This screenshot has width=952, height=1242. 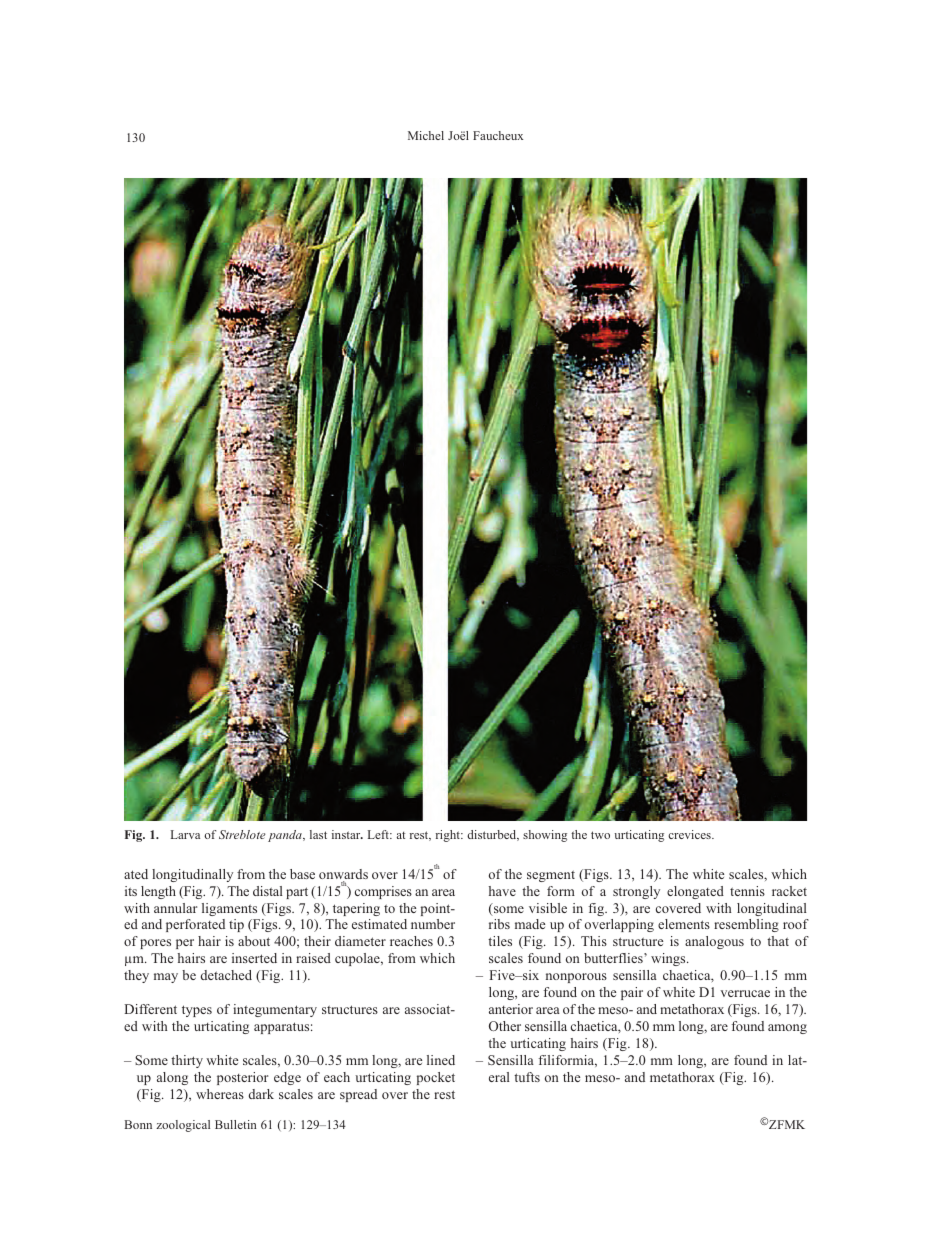 What do you see at coordinates (220, 1094) in the screenshot?
I see `whereas` at bounding box center [220, 1094].
